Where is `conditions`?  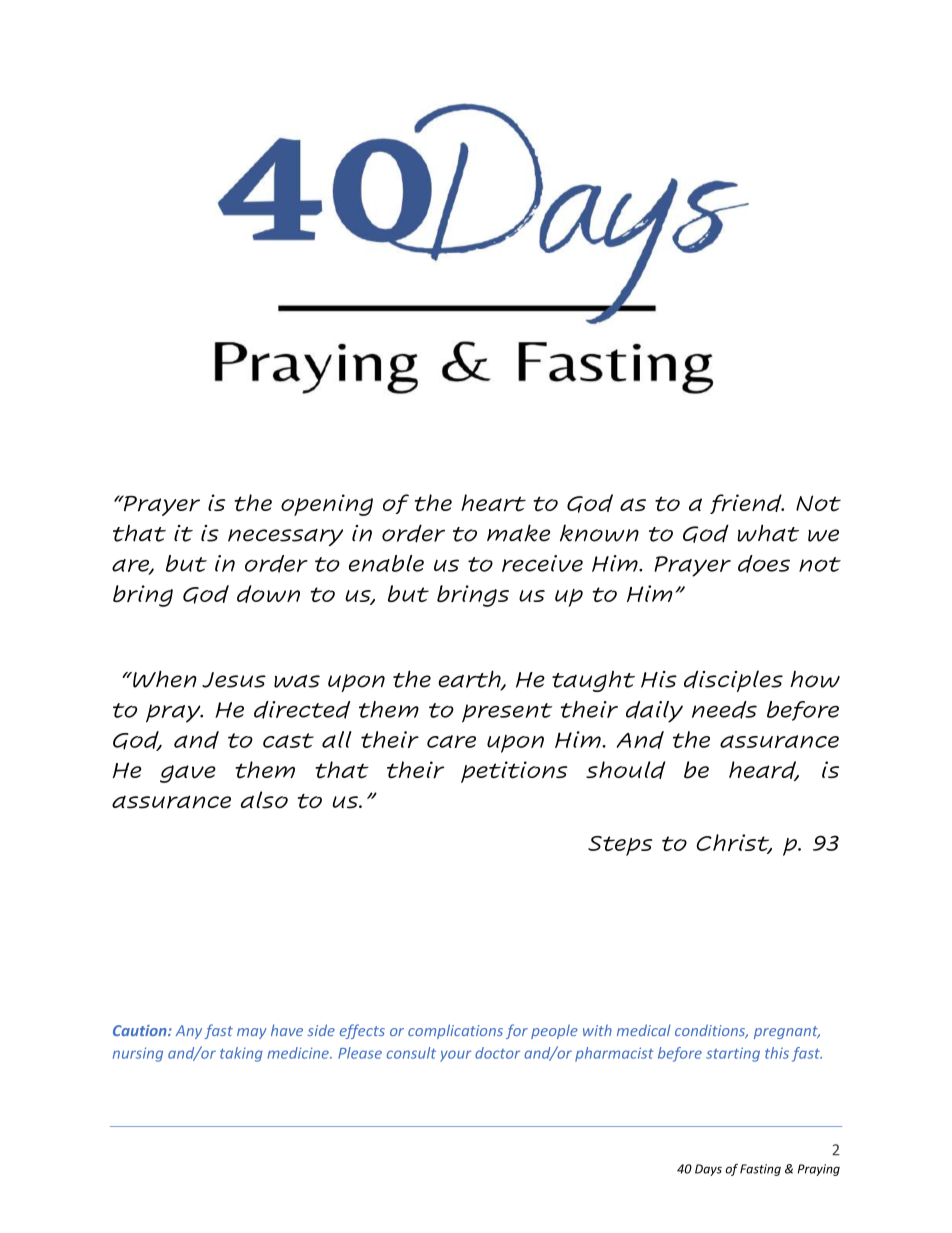
conditions is located at coordinates (711, 1031).
